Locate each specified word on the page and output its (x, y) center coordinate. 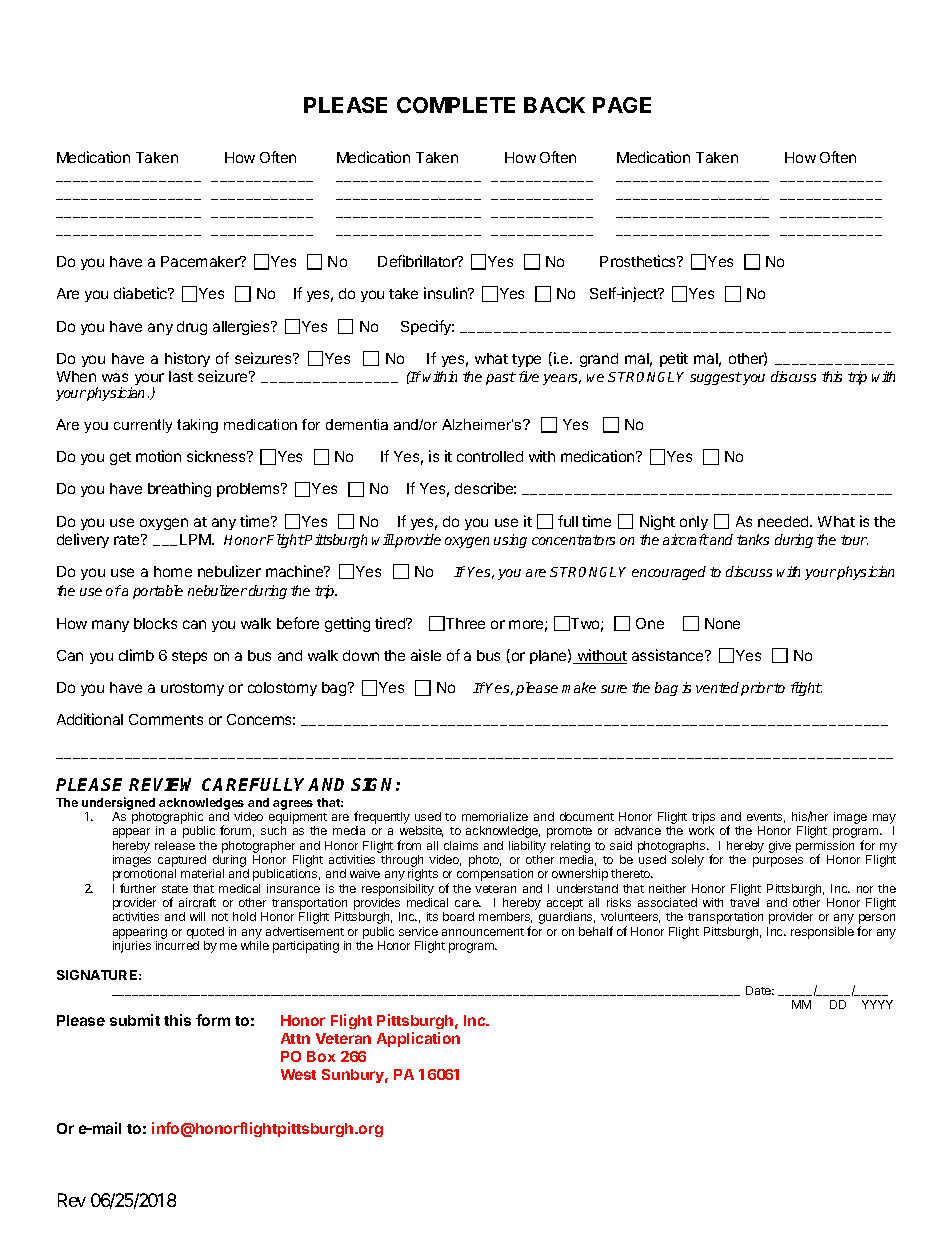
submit (135, 1020)
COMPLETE (456, 105)
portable (158, 592)
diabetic (142, 293)
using (510, 541)
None (722, 623)
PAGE (622, 105)
